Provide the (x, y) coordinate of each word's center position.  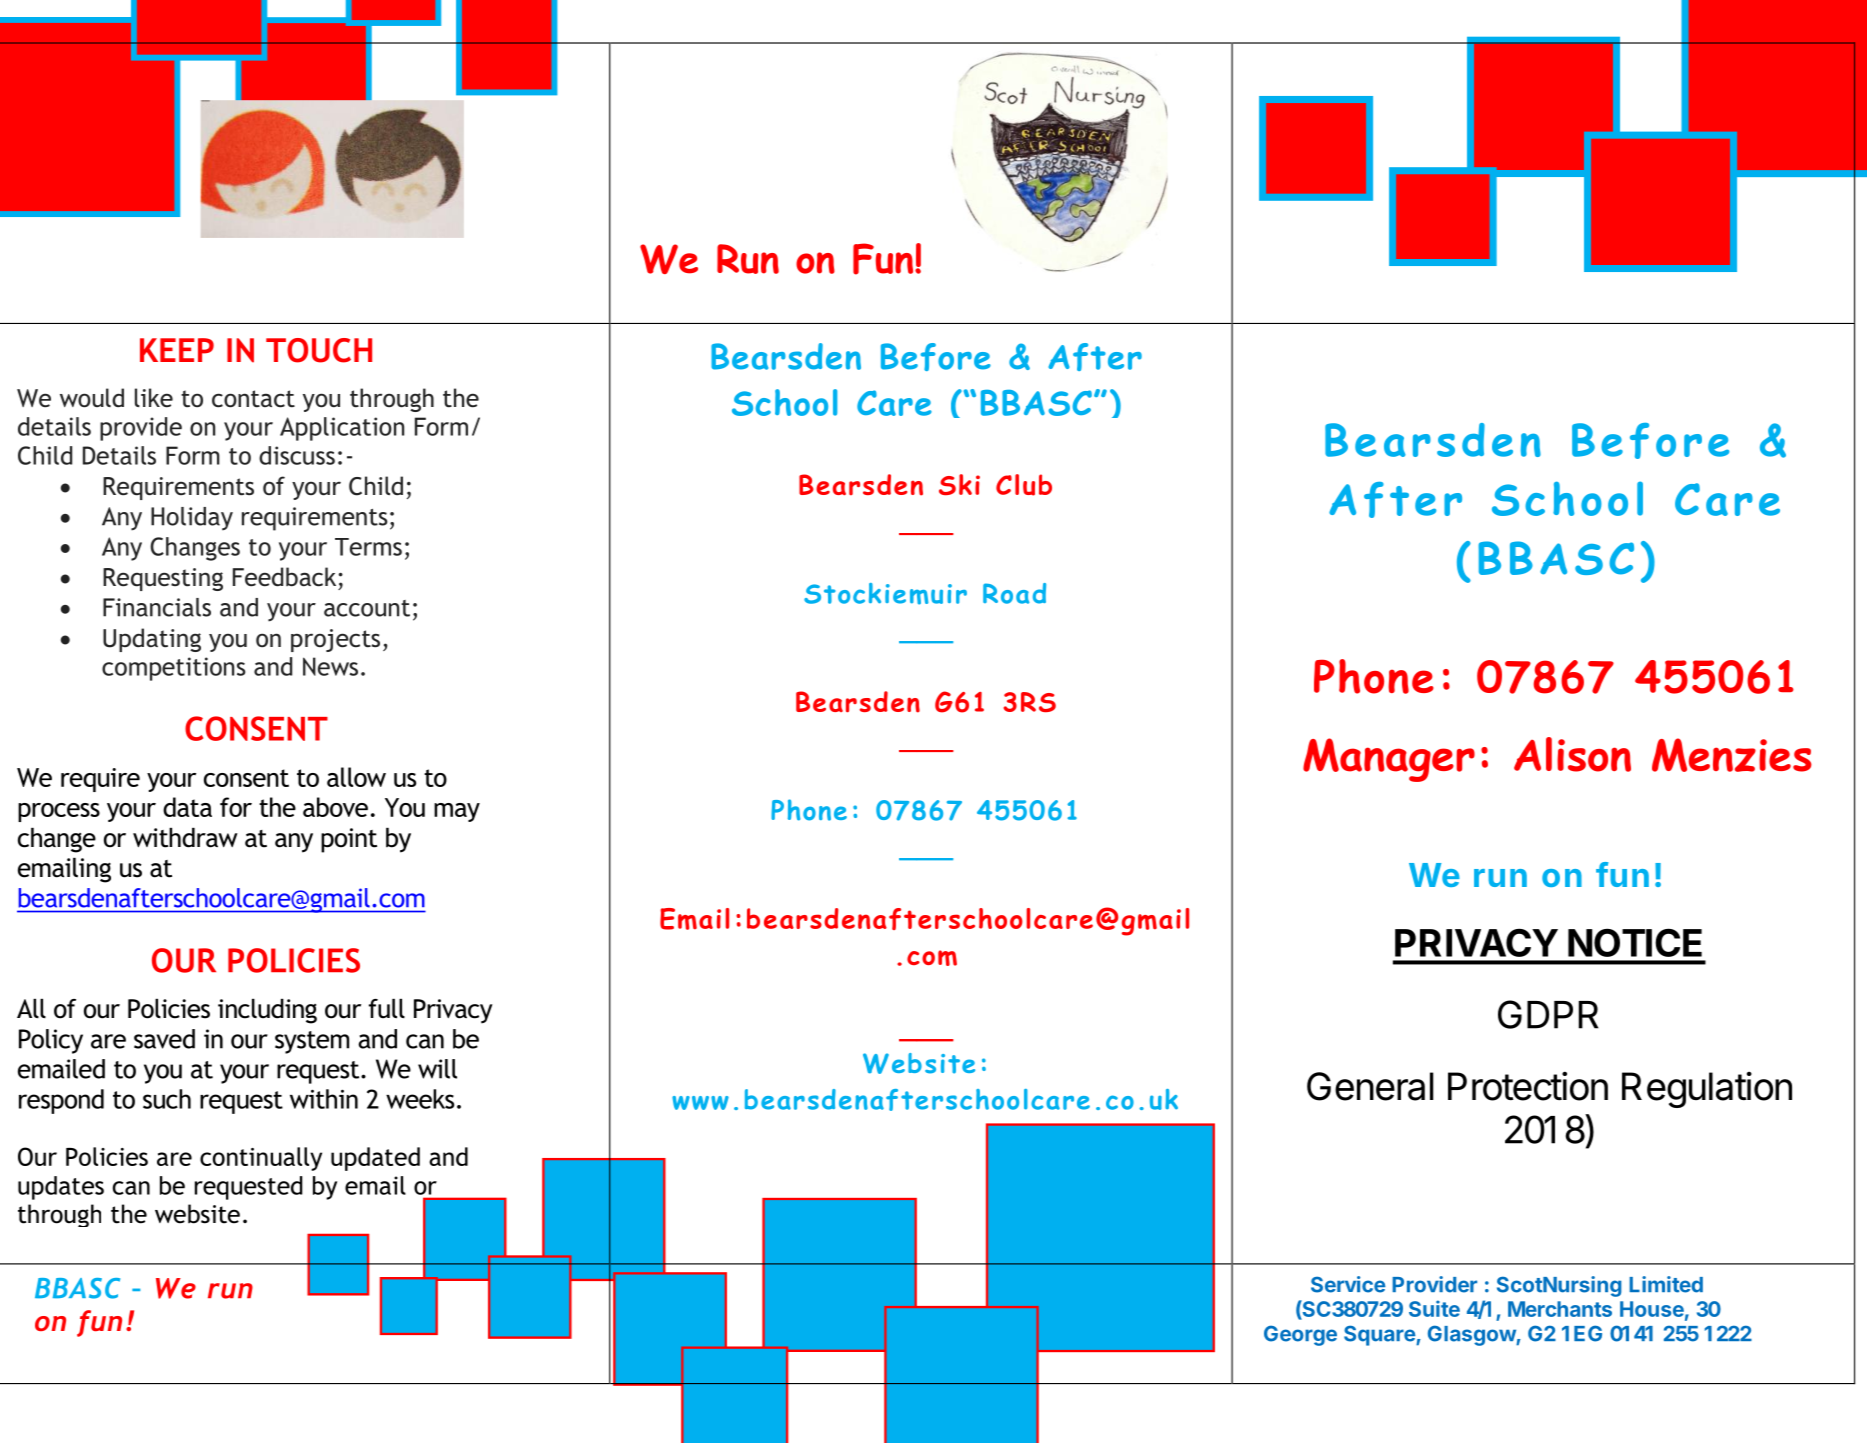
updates (61, 1188)
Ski (959, 484)
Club (1024, 485)
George (1300, 1335)
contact (253, 399)
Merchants (1560, 1309)
